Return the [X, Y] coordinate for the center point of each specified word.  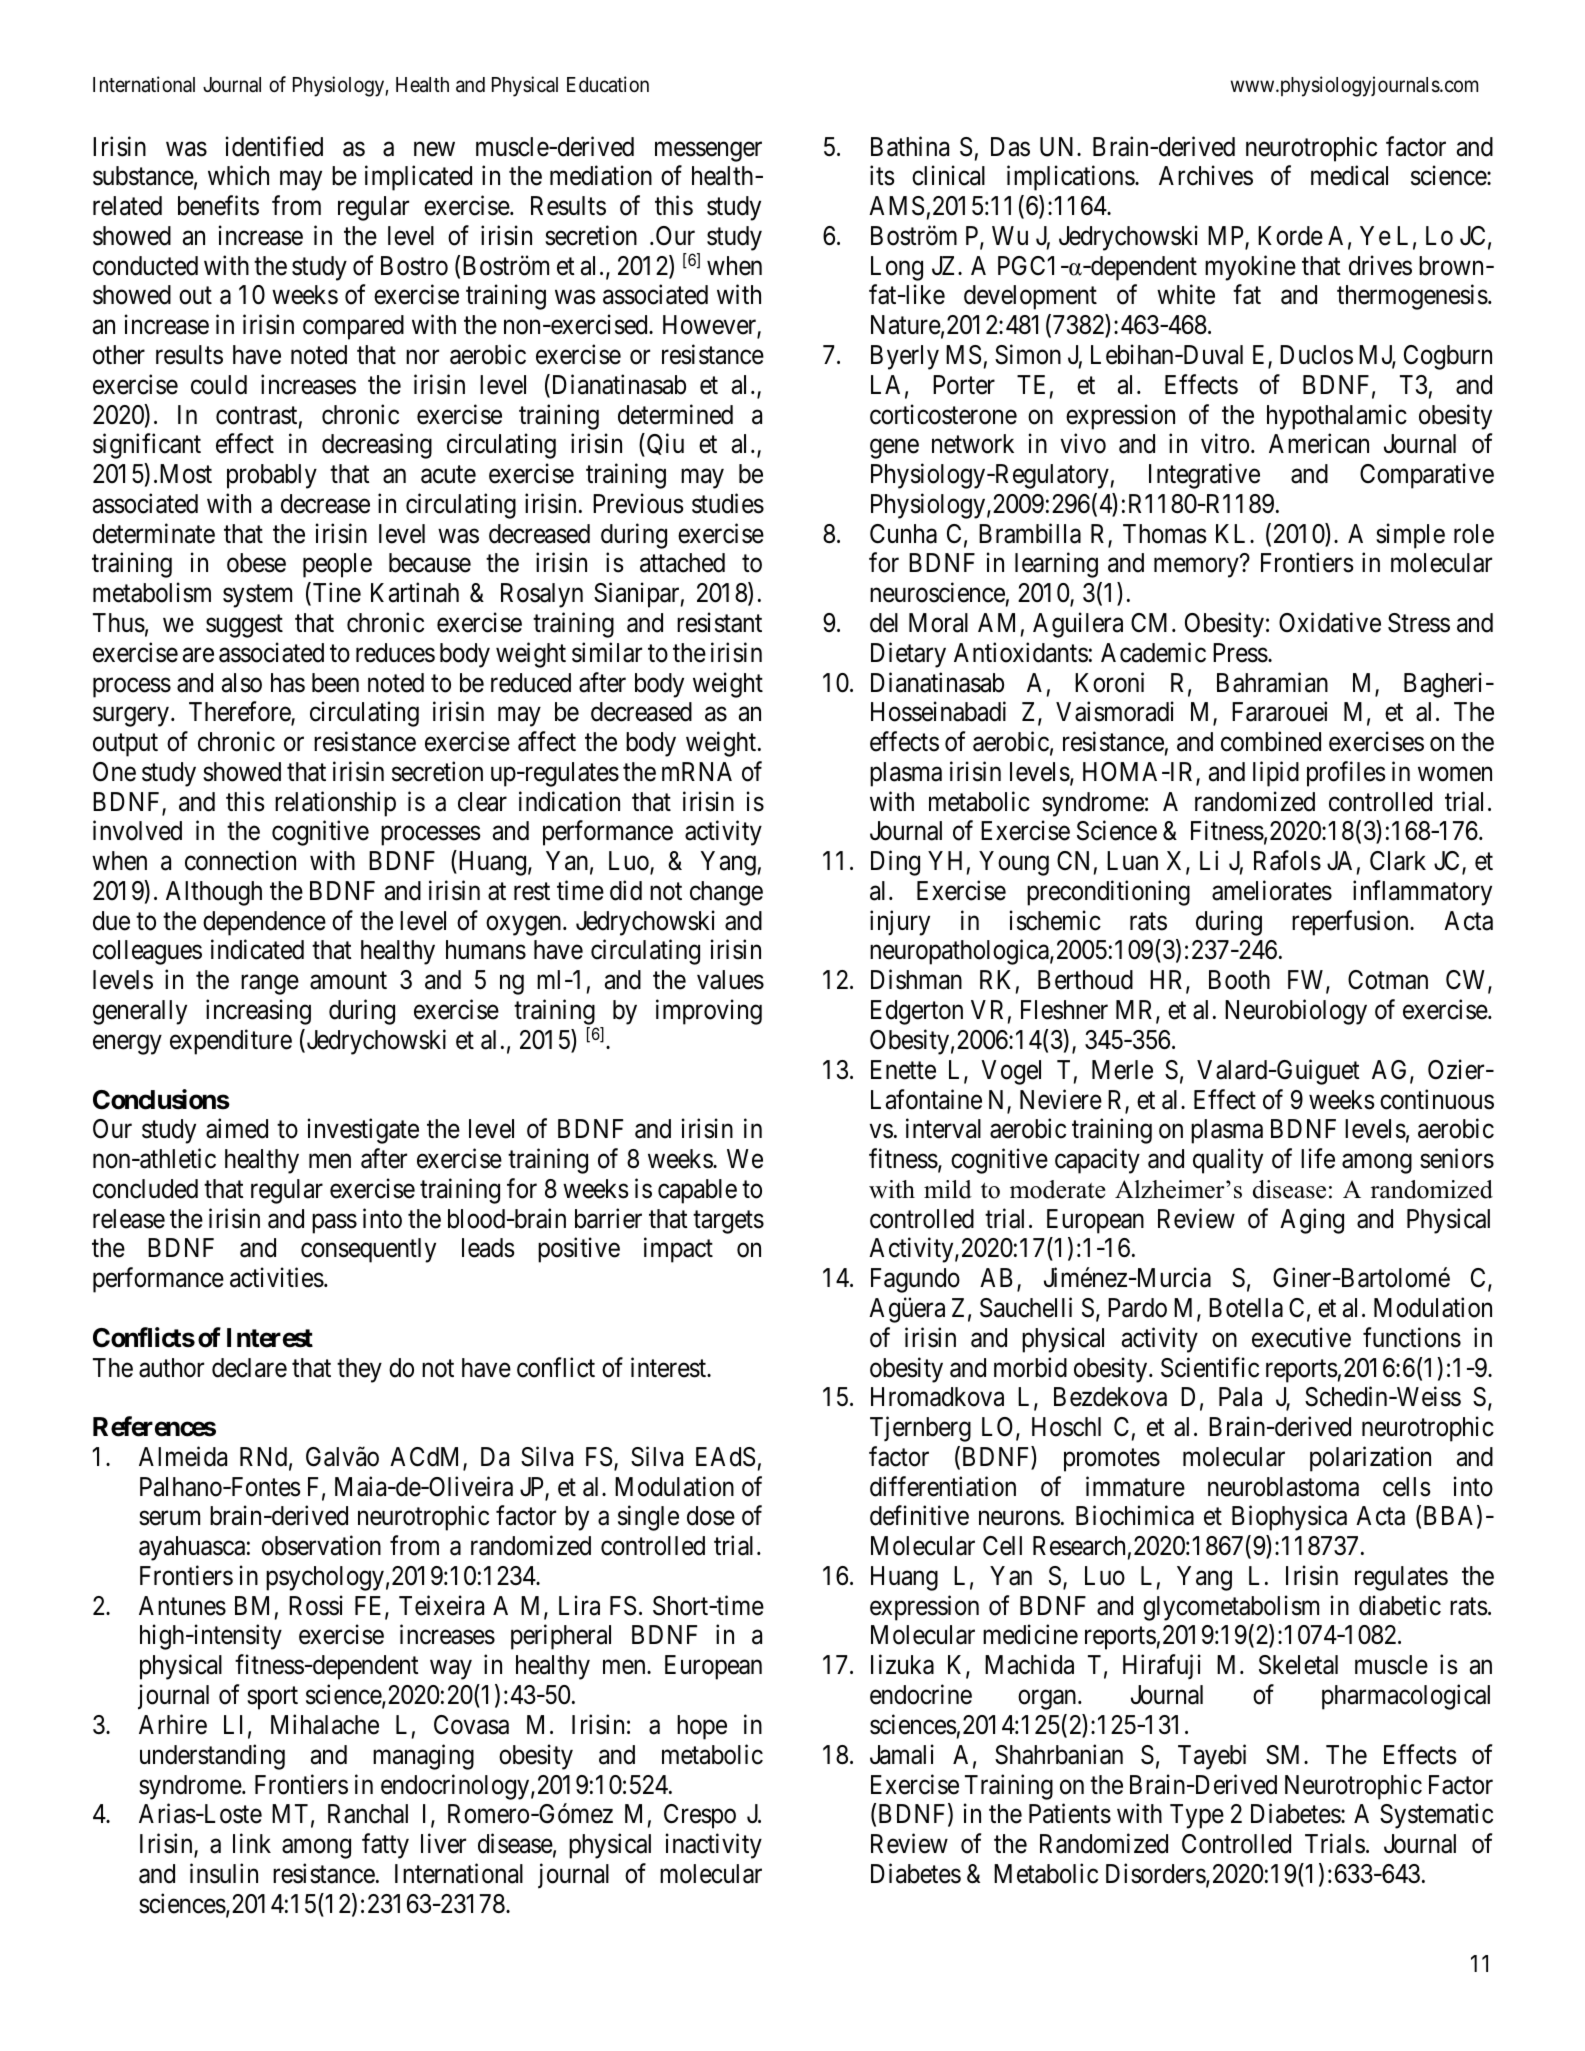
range [270, 985]
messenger [708, 152]
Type [1197, 1816]
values [730, 980]
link [252, 1843]
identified [274, 146]
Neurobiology [1296, 1012]
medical [1349, 175]
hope [702, 1727]
